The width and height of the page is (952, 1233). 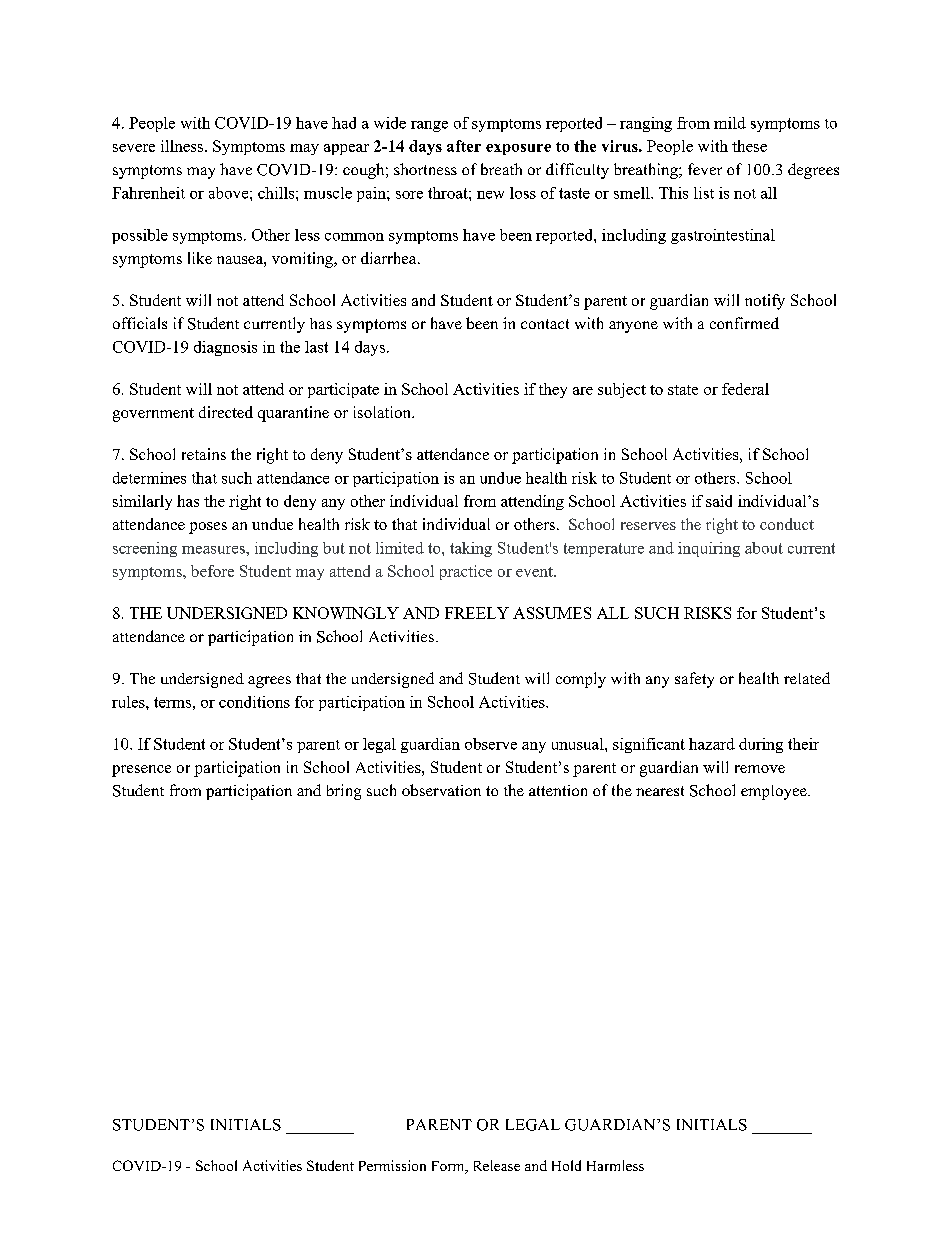 I want to click on FREELY, so click(x=477, y=613).
